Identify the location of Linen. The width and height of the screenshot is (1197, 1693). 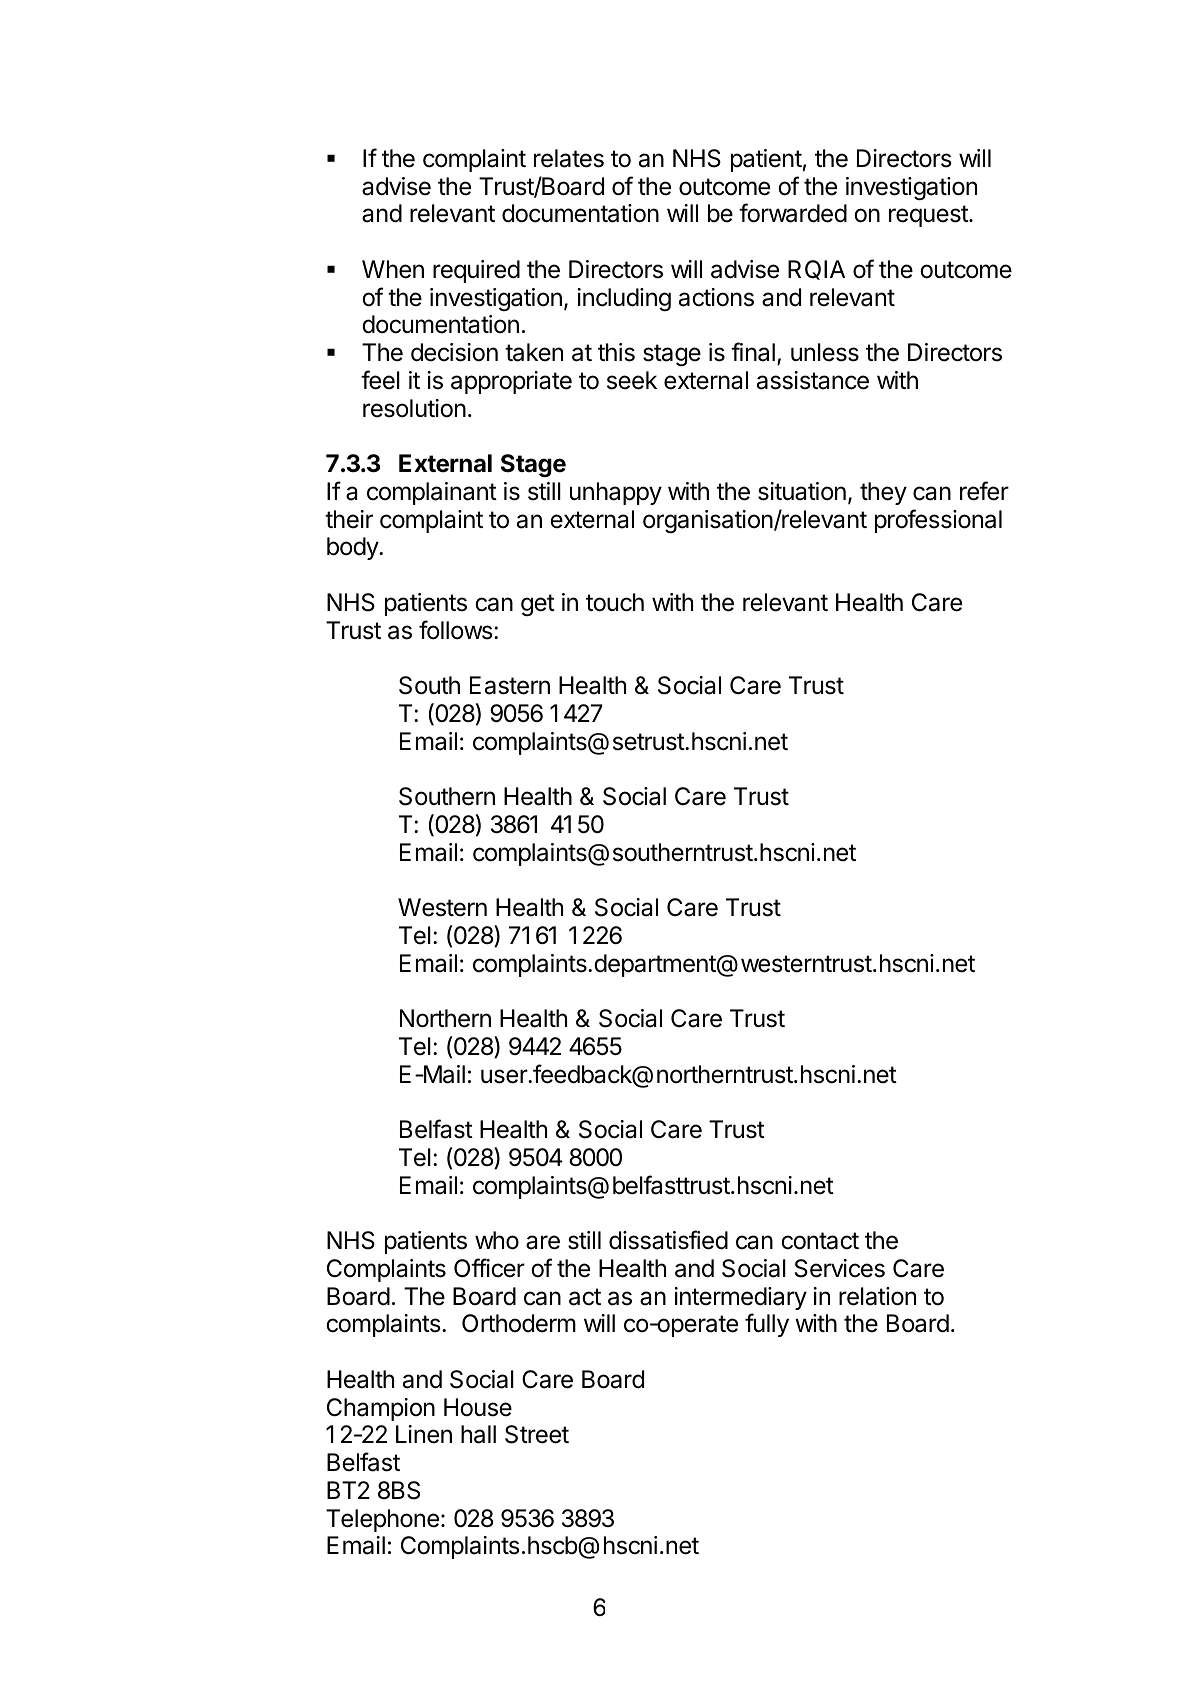
(424, 1434).
